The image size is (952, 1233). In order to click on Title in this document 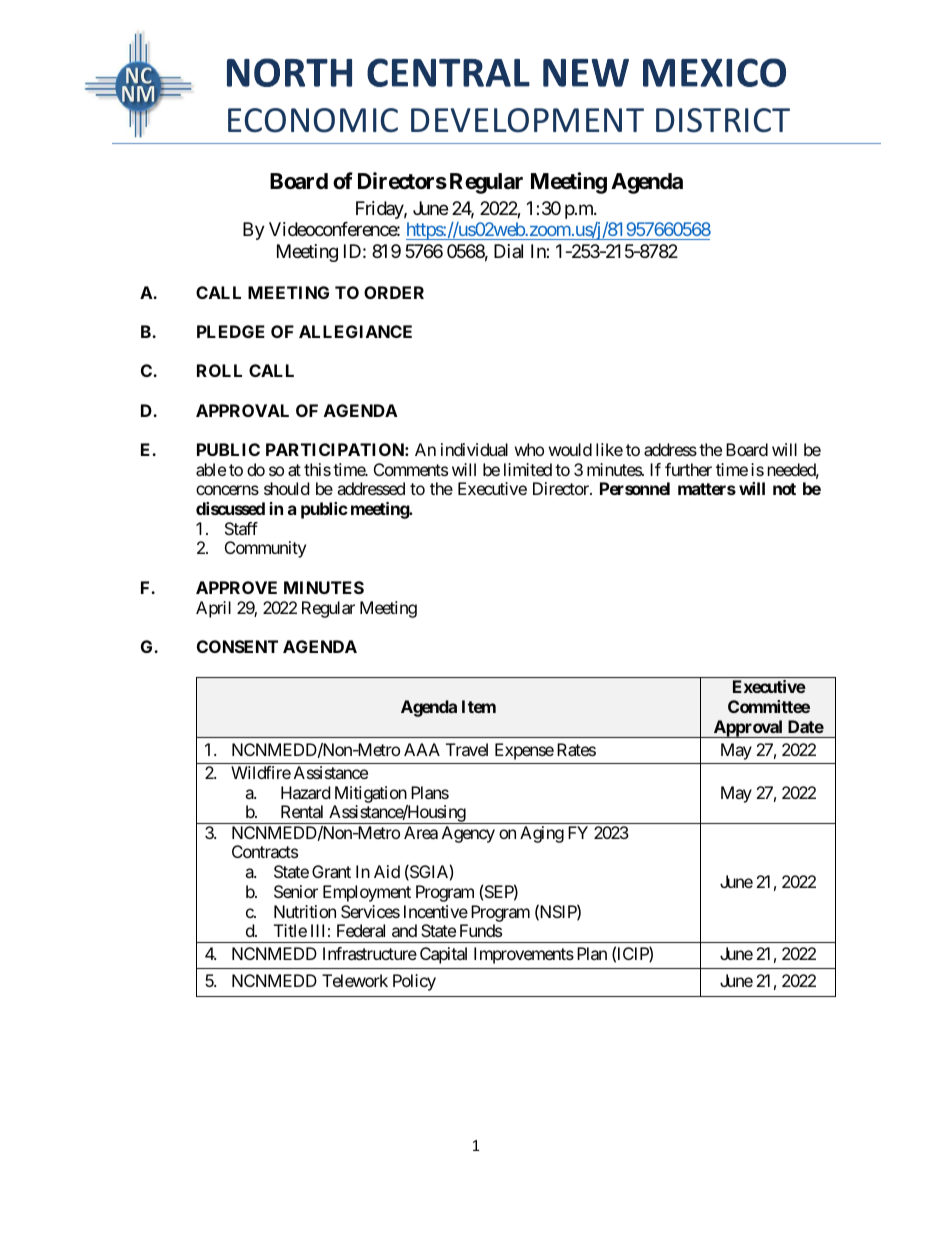, I will do `click(290, 930)`.
